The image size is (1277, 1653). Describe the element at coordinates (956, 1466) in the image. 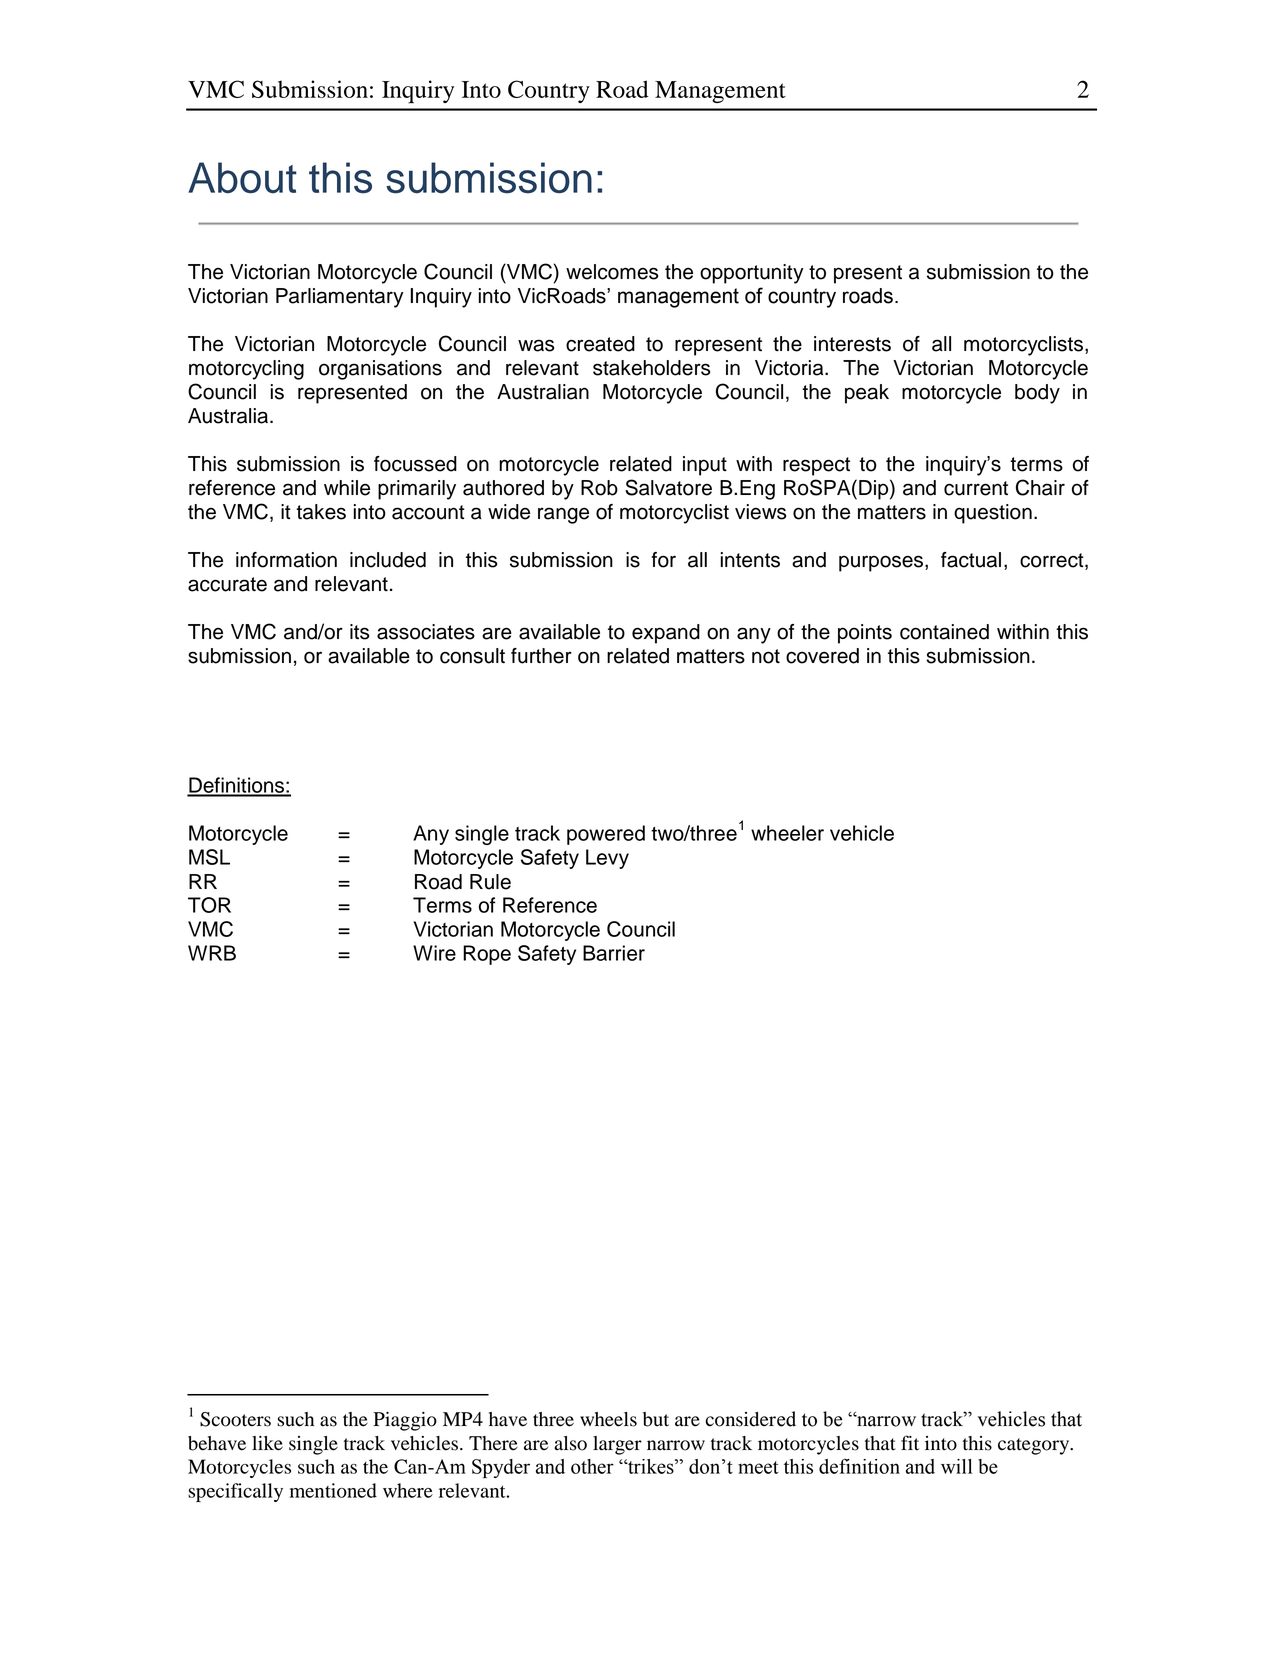

I see `will` at that location.
